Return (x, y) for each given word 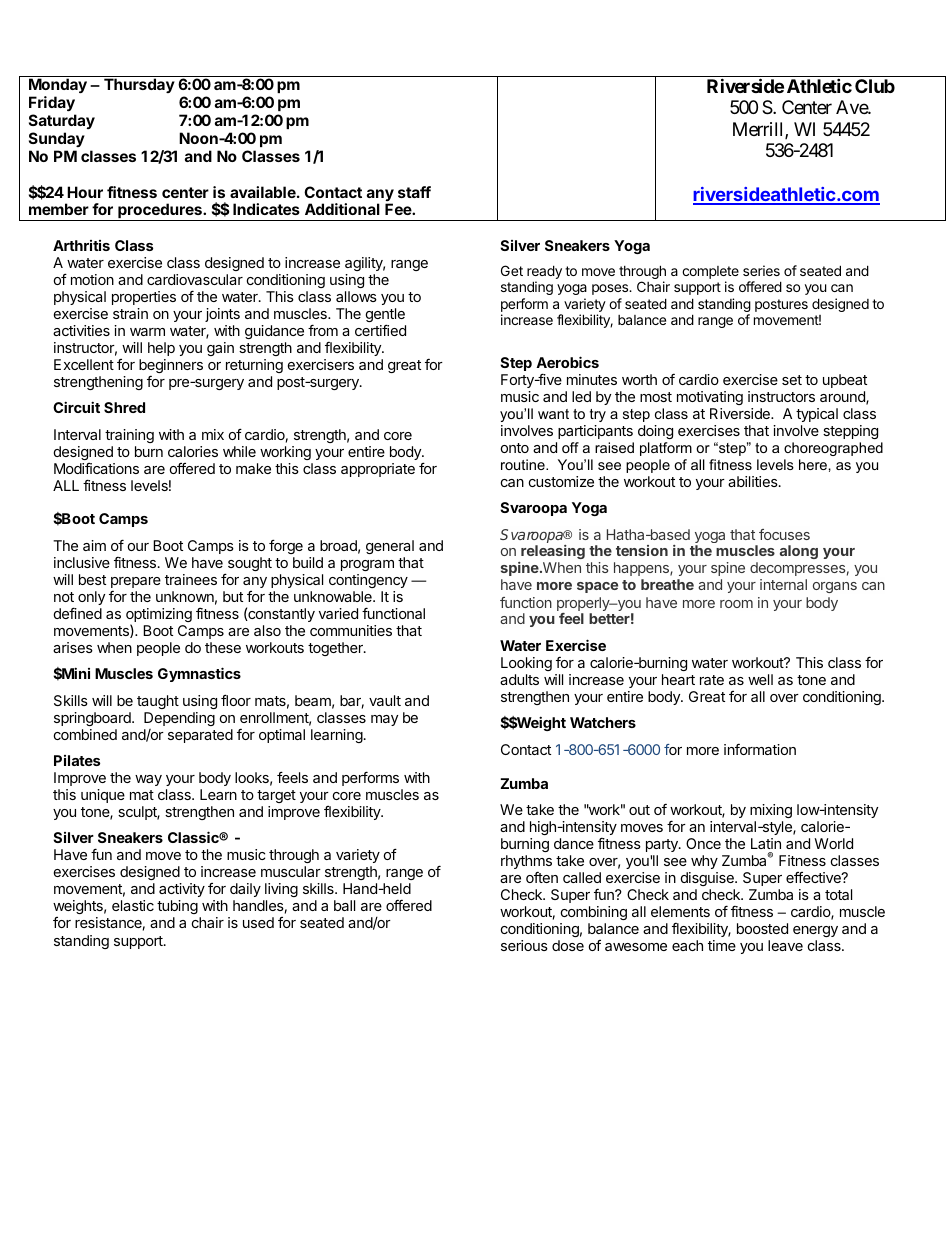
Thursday (139, 85)
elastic (133, 905)
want (553, 414)
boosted (762, 928)
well (760, 679)
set (792, 380)
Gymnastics (199, 674)
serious (524, 945)
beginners (171, 366)
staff (414, 192)
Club (875, 86)
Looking (526, 664)
